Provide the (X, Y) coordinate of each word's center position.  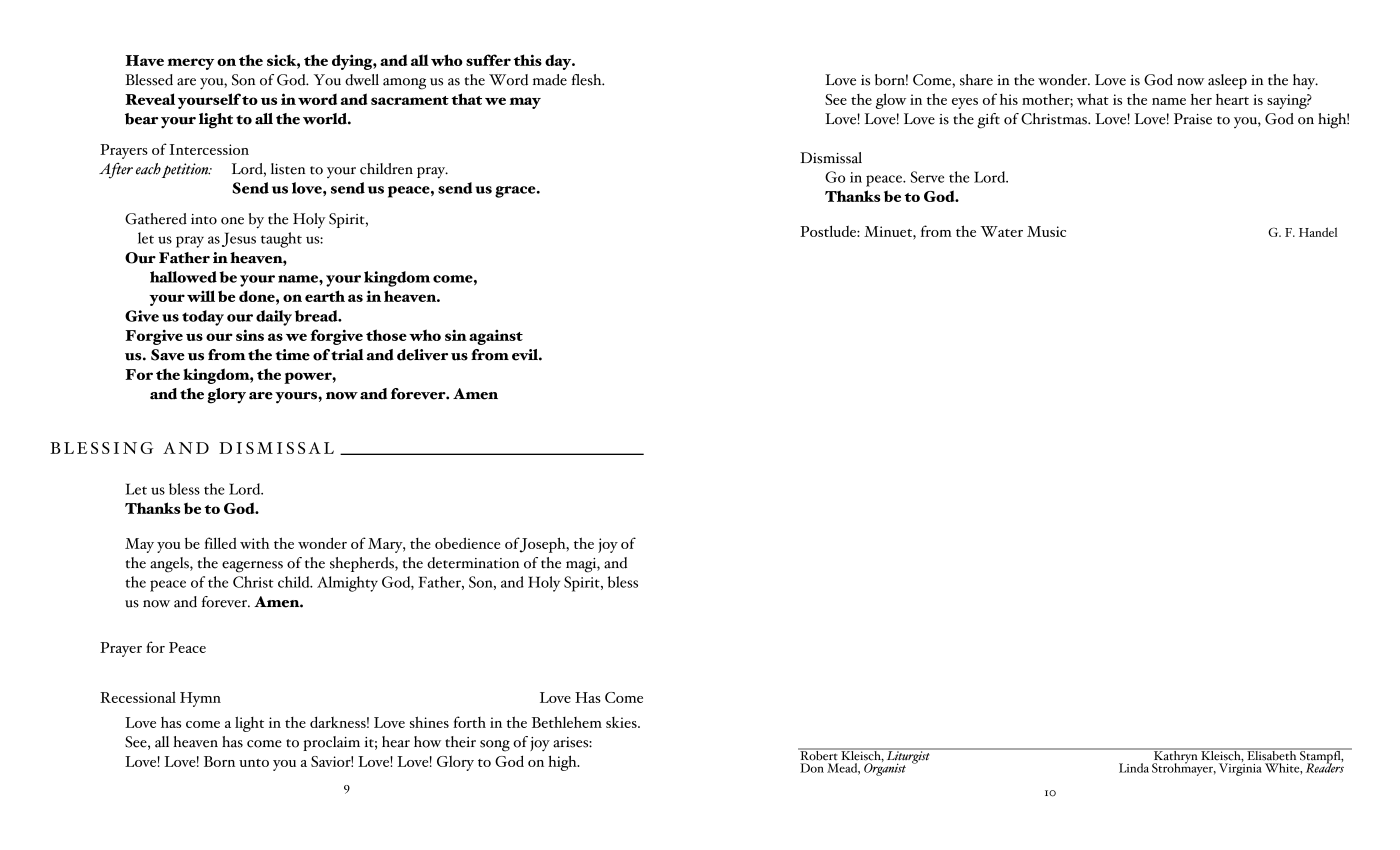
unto (254, 763)
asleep (1227, 81)
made (550, 80)
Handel (1318, 232)
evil (526, 355)
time (292, 355)
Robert (819, 754)
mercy (190, 64)
